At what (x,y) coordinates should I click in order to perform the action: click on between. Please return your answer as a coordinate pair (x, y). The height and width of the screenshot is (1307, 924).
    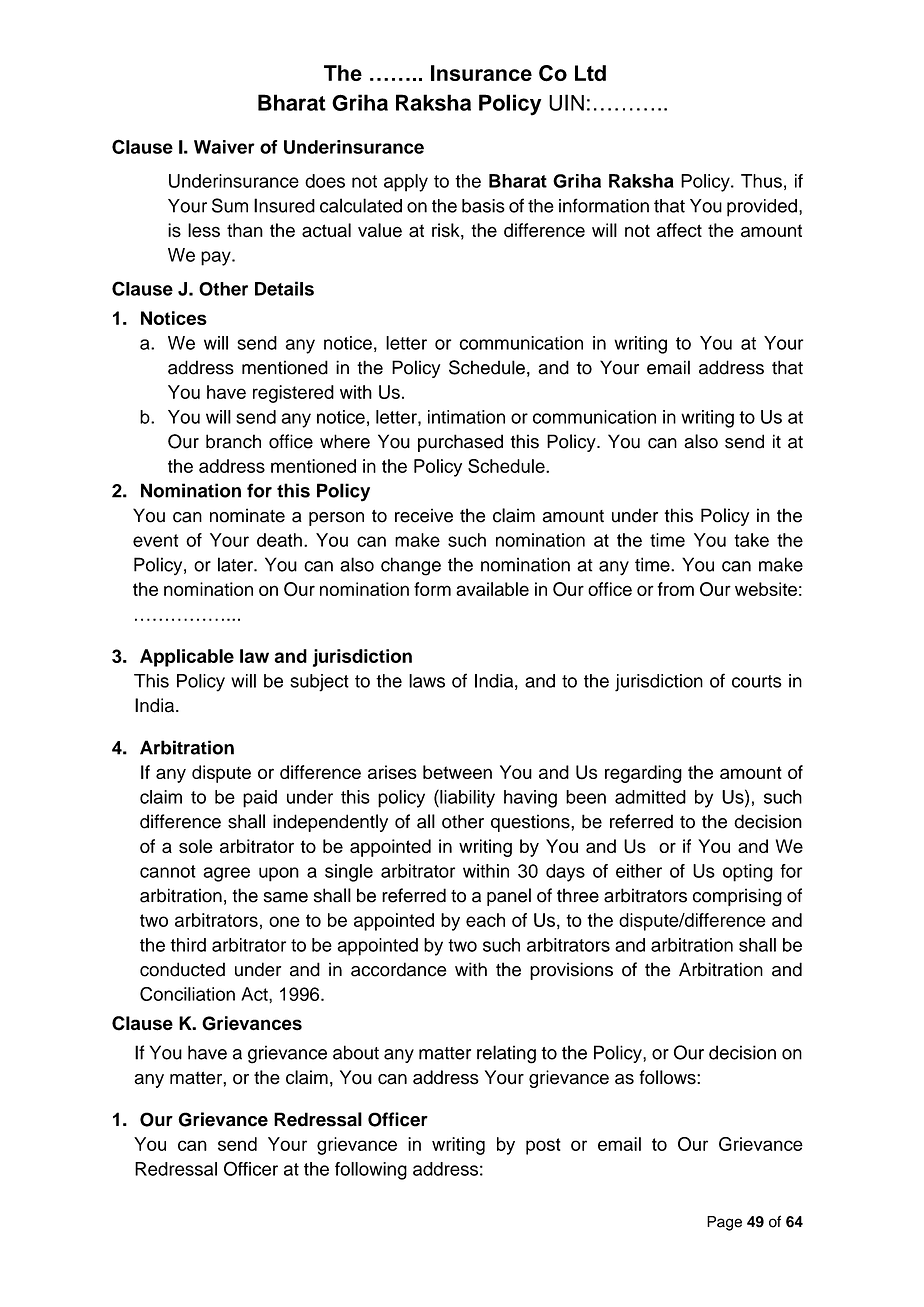
    Looking at the image, I should click on (457, 772).
